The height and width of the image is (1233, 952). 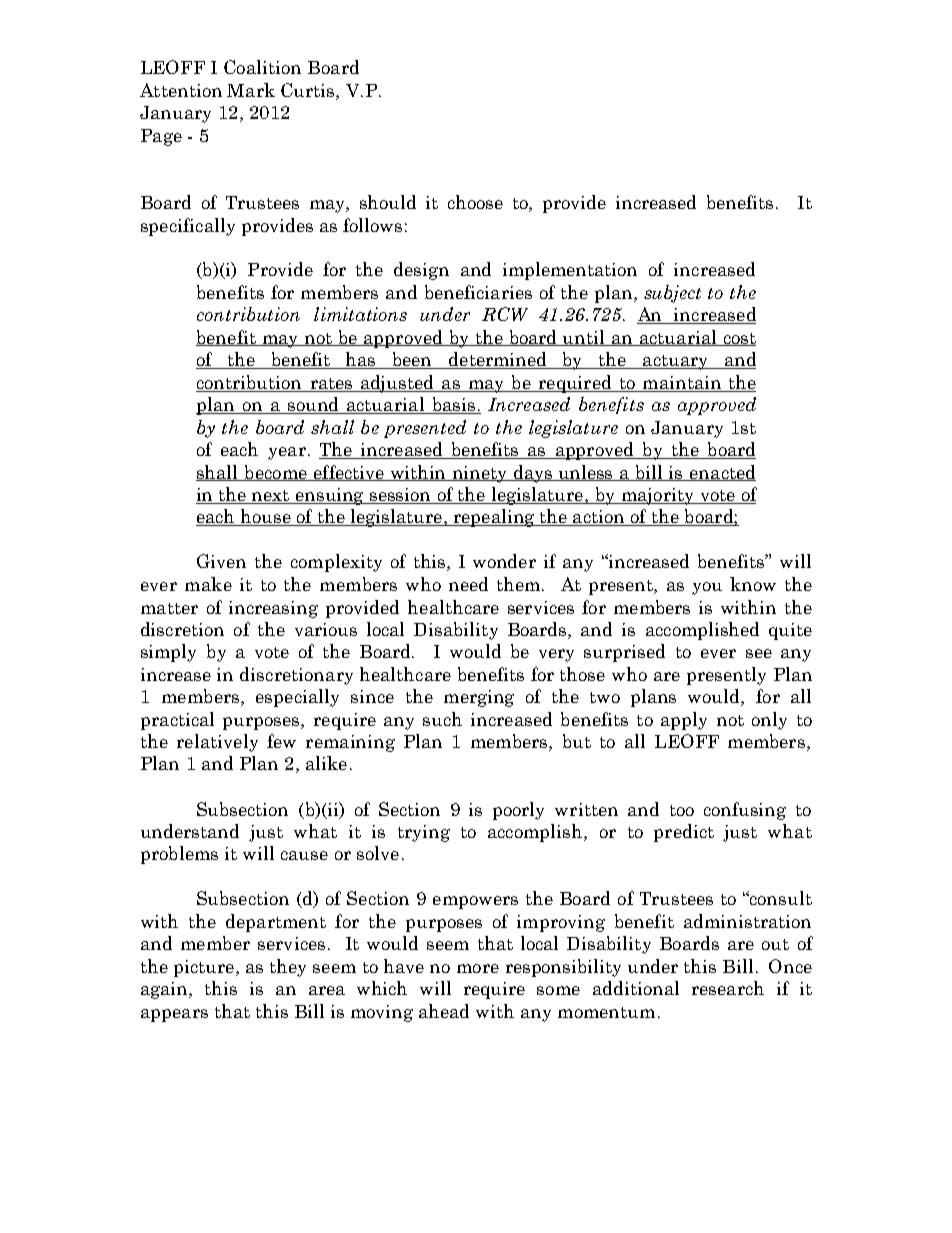 What do you see at coordinates (479, 698) in the image?
I see `merging` at bounding box center [479, 698].
